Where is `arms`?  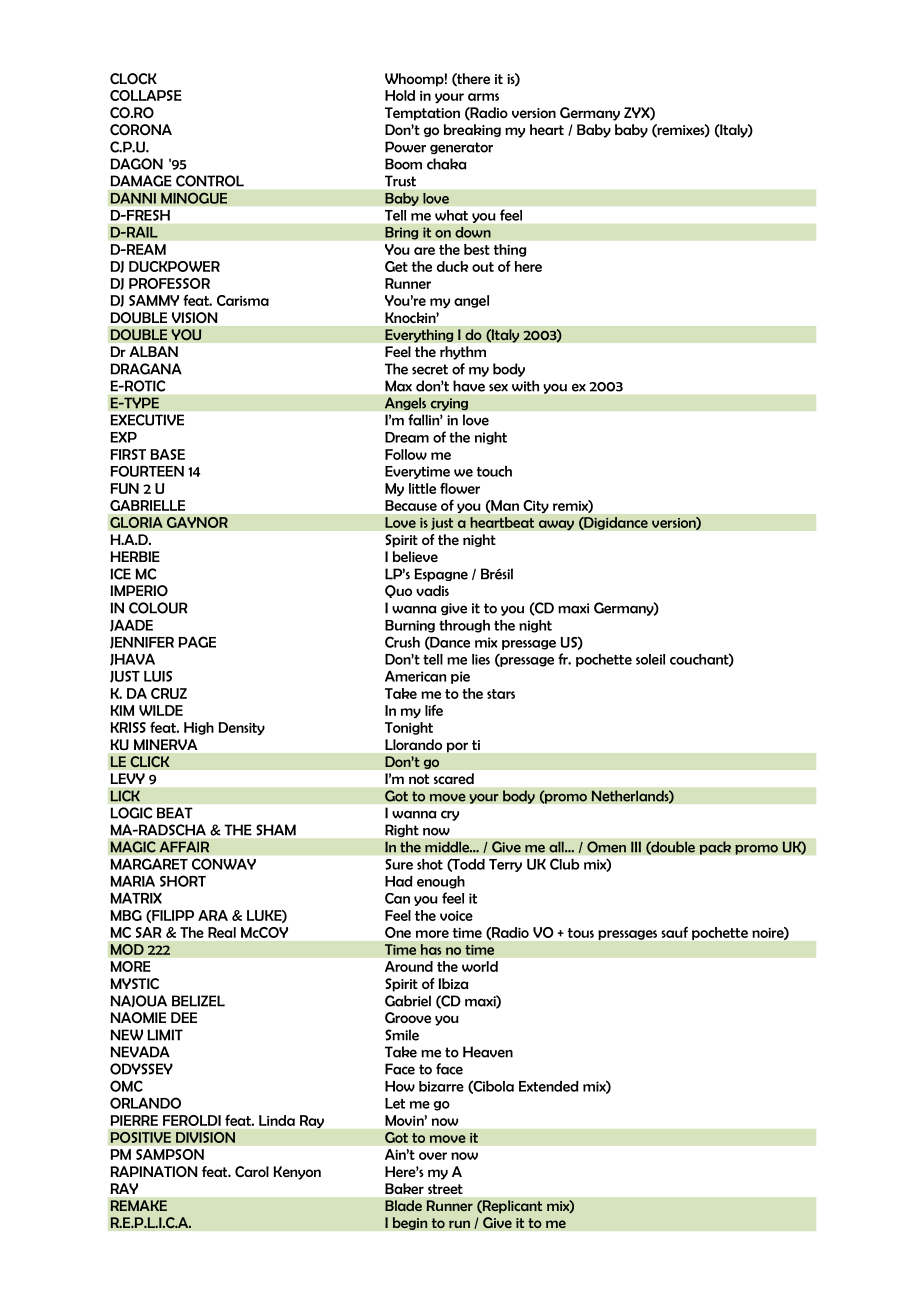
arms is located at coordinates (483, 97).
